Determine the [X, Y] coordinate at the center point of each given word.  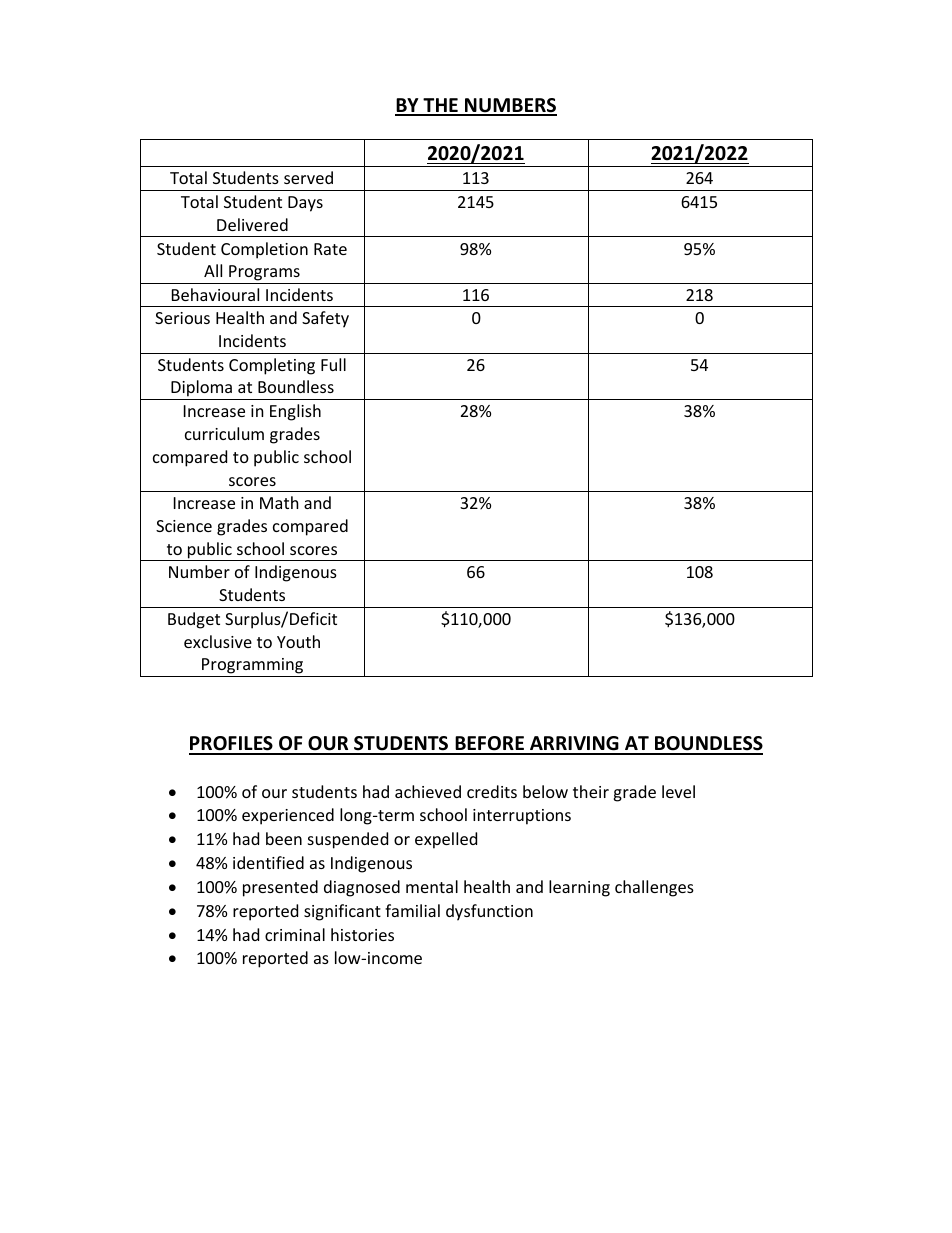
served [308, 177]
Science [184, 526]
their [591, 791]
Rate [330, 249]
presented [280, 888]
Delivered [252, 224]
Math [279, 502]
